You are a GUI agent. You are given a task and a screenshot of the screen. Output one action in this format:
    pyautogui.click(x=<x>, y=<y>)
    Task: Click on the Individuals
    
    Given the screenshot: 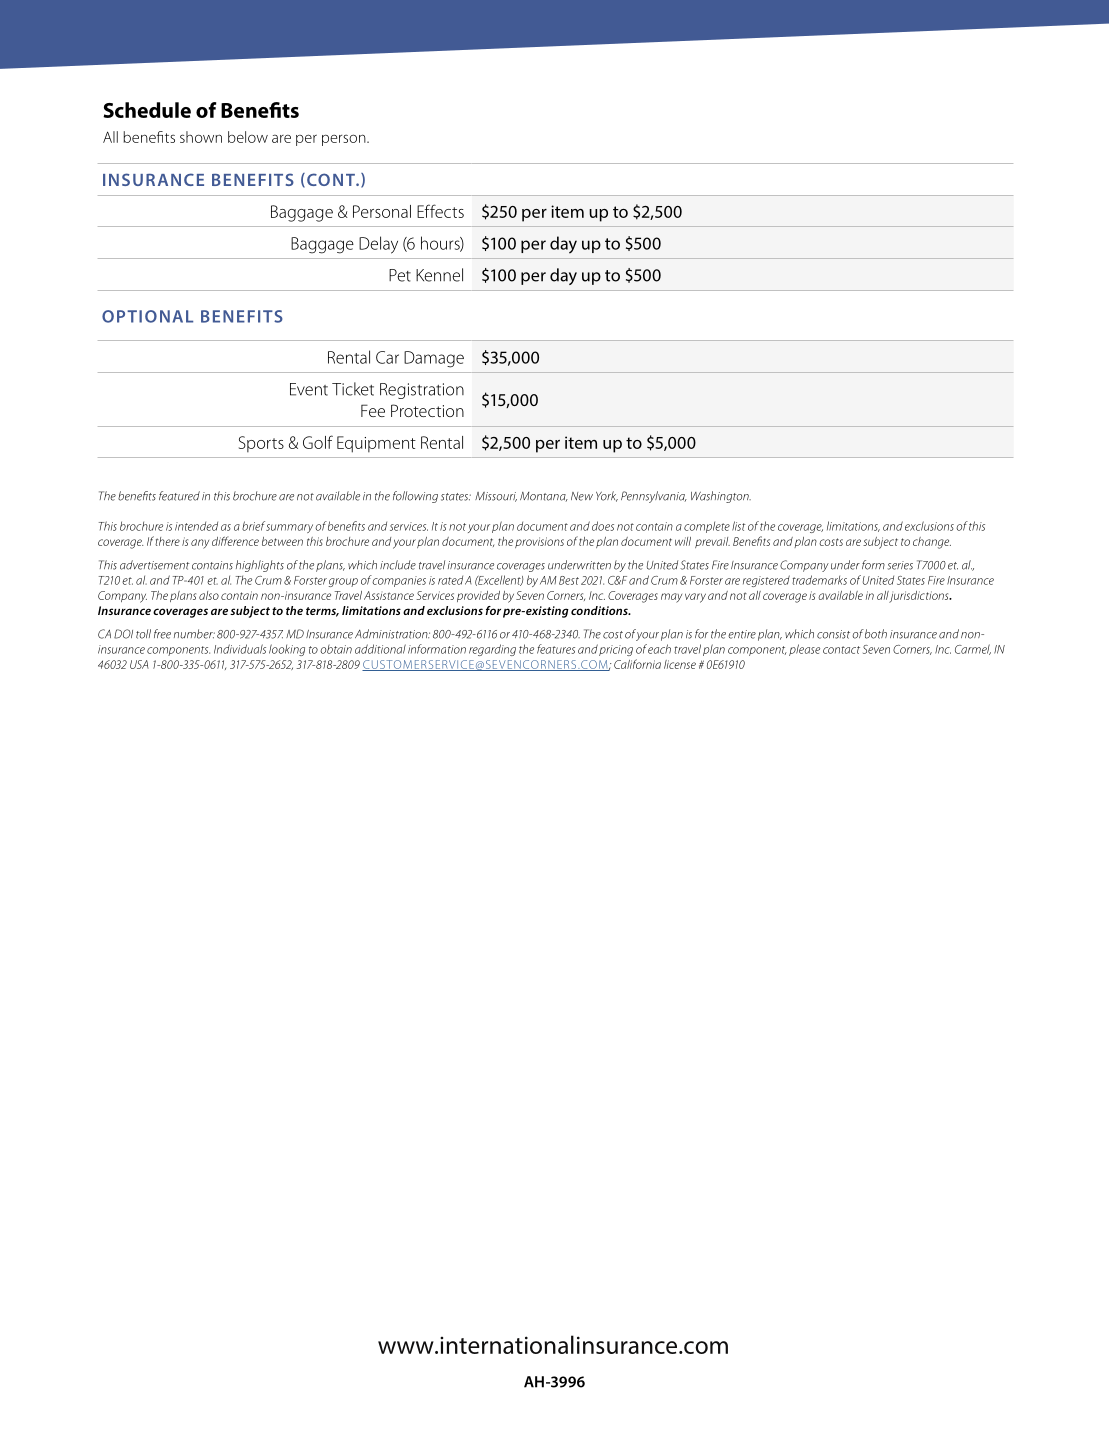 What is the action you would take?
    pyautogui.click(x=240, y=649)
